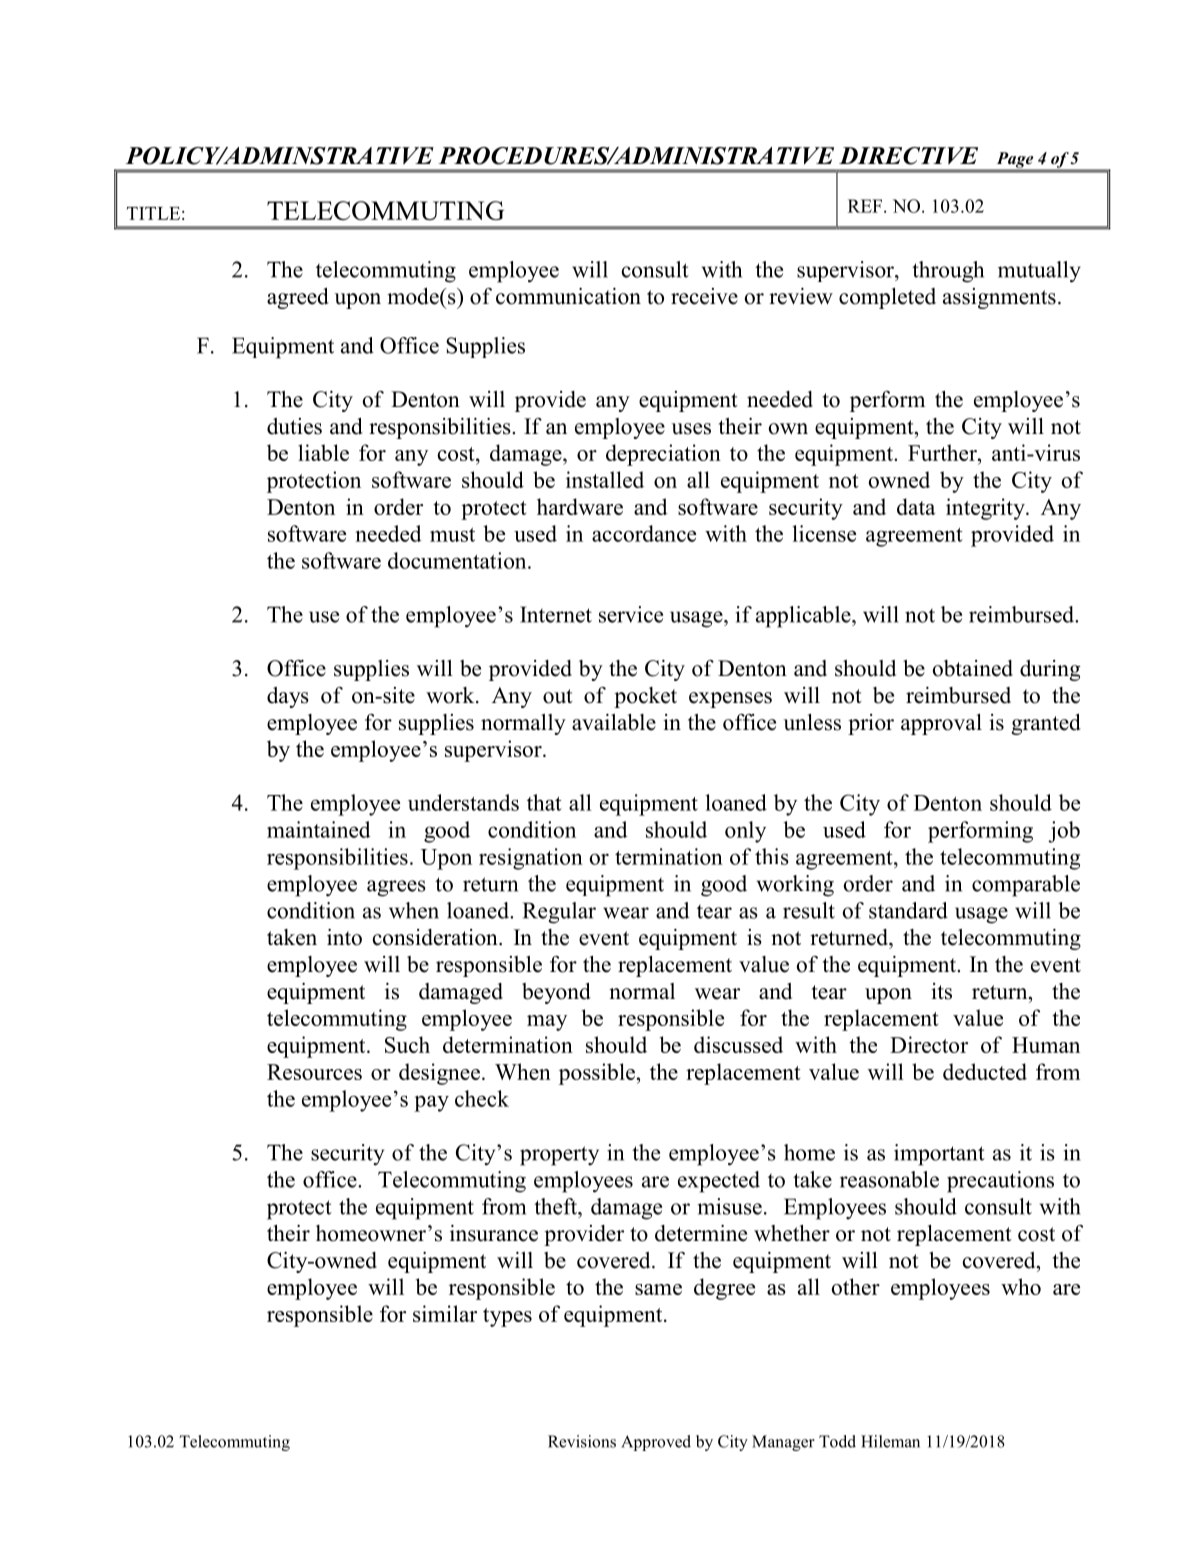 The image size is (1193, 1544). What do you see at coordinates (445, 1313) in the screenshot?
I see `similar` at bounding box center [445, 1313].
